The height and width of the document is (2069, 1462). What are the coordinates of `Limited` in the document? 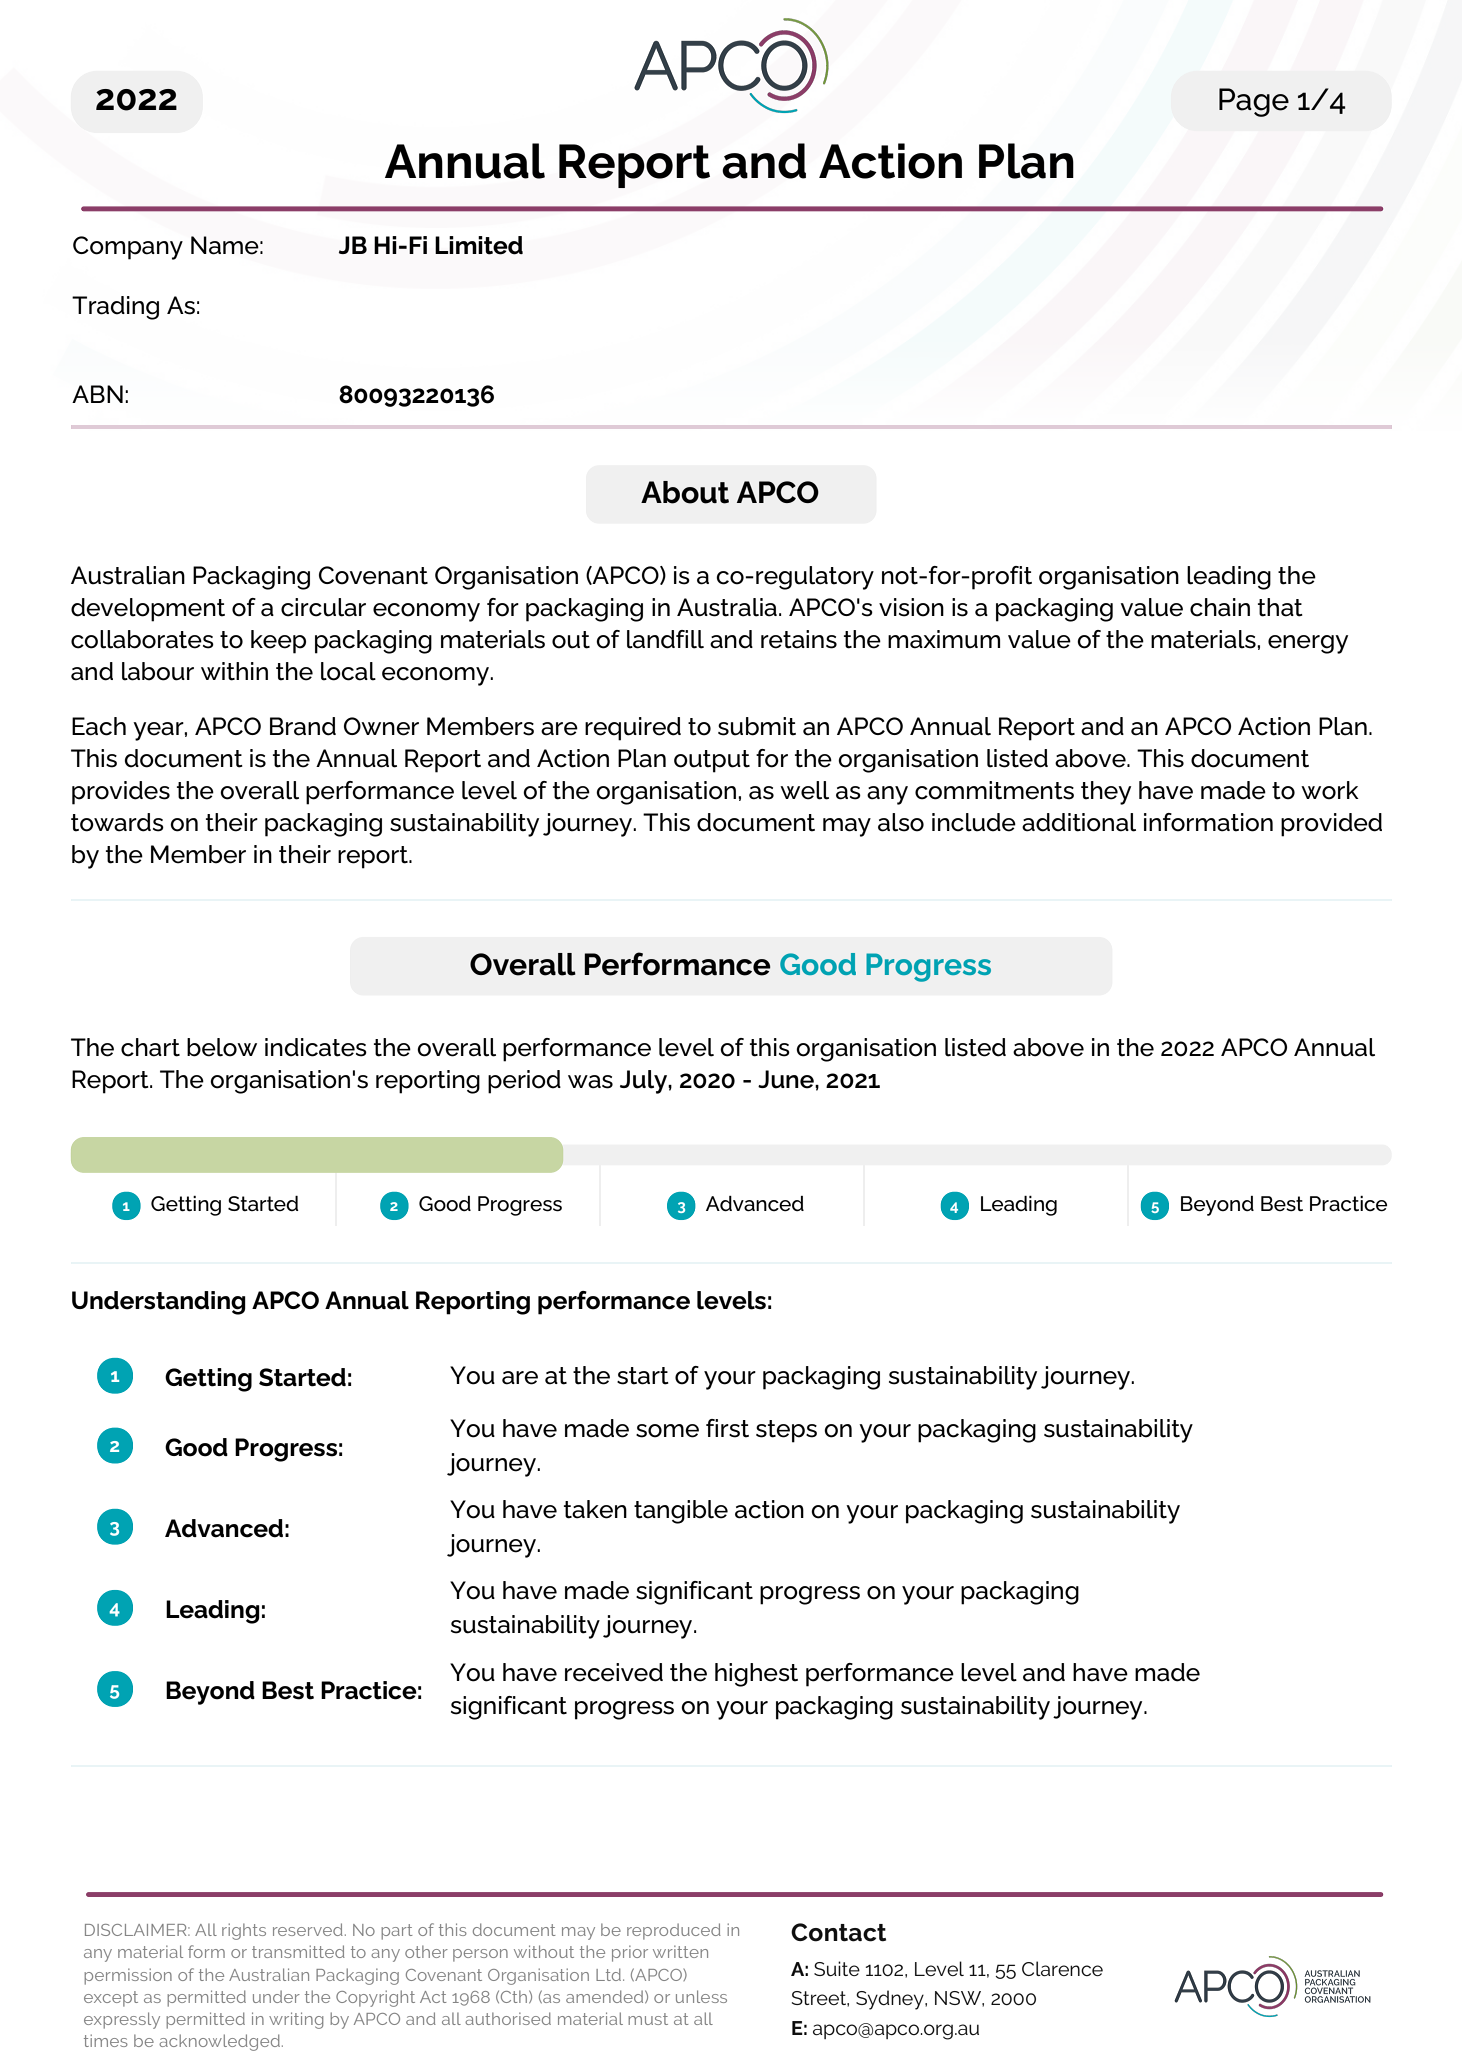 It's located at (479, 245).
